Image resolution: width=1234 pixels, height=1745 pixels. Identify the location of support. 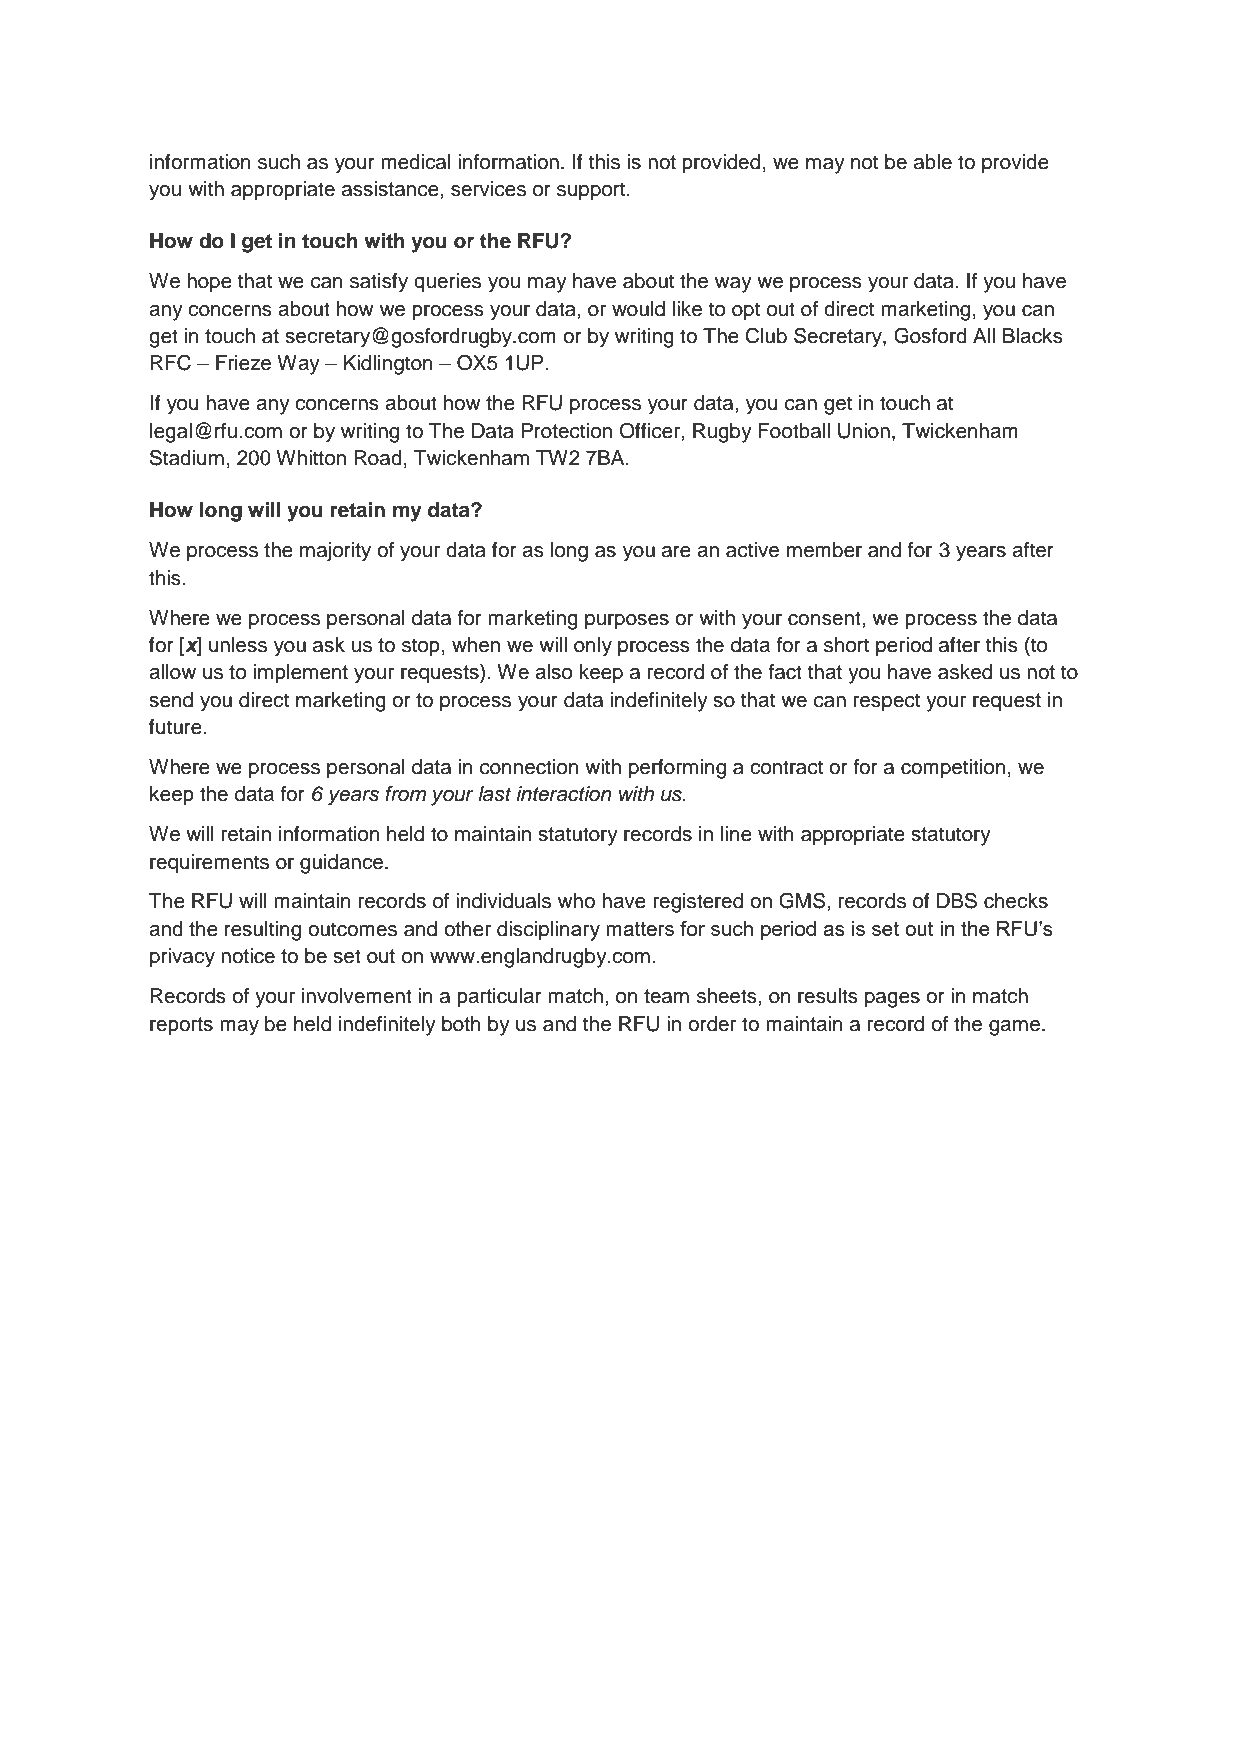
(592, 191).
